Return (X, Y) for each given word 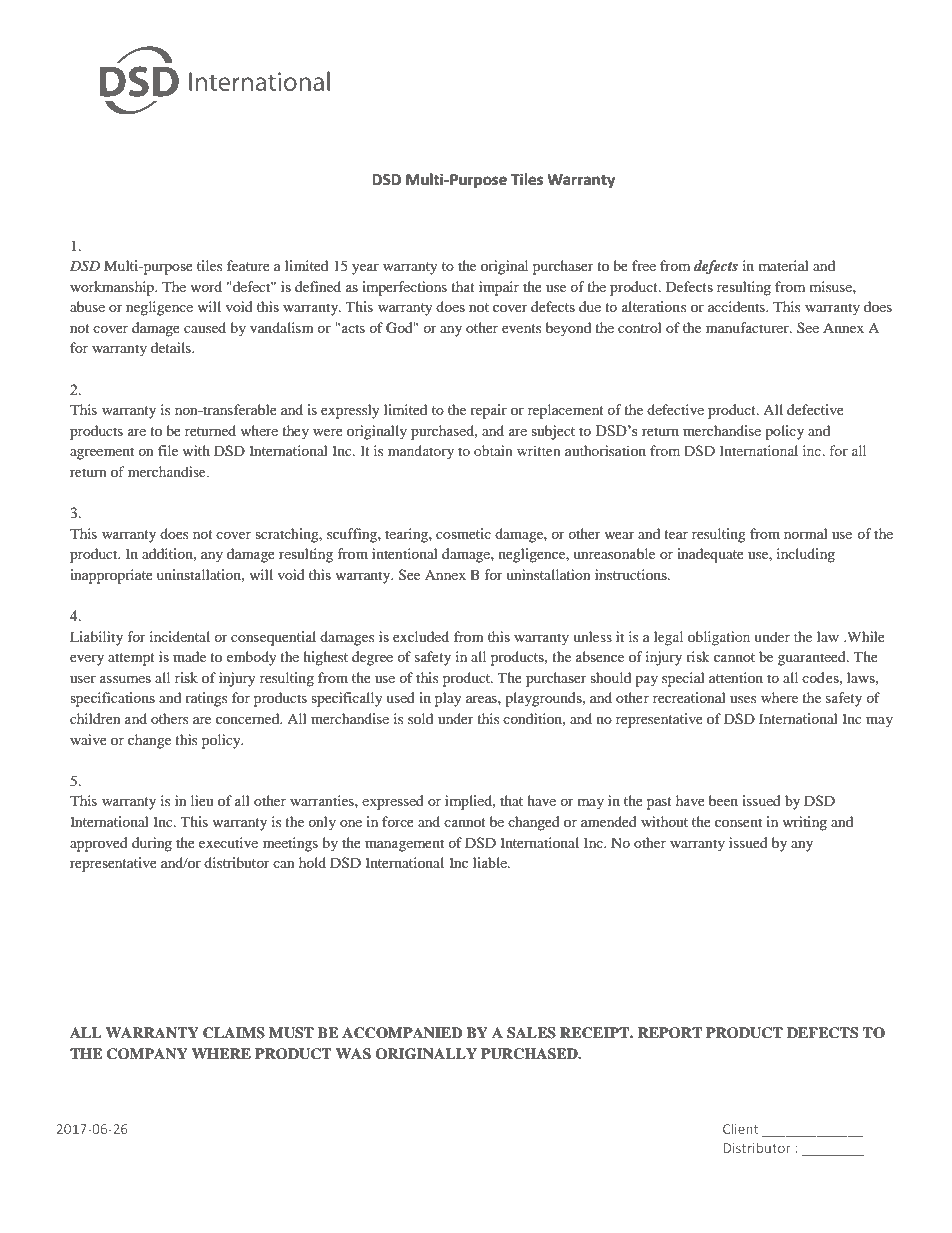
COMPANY (147, 1054)
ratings (206, 699)
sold (420, 718)
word (206, 286)
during (152, 844)
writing (804, 823)
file (168, 450)
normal (806, 533)
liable (491, 862)
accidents (737, 306)
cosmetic (463, 533)
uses (743, 699)
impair (499, 288)
